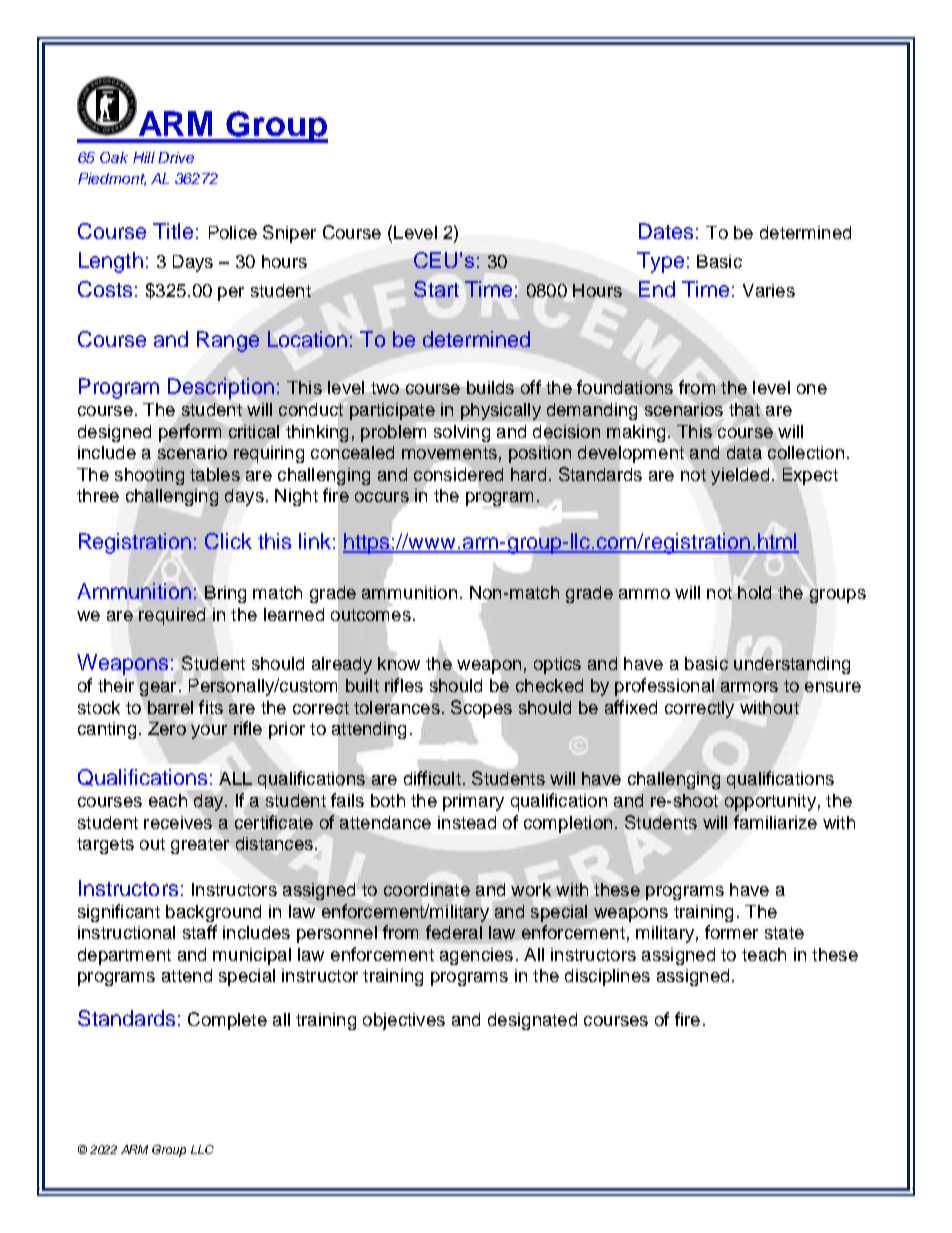  Describe the element at coordinates (749, 687) in the image. I see `armors` at that location.
